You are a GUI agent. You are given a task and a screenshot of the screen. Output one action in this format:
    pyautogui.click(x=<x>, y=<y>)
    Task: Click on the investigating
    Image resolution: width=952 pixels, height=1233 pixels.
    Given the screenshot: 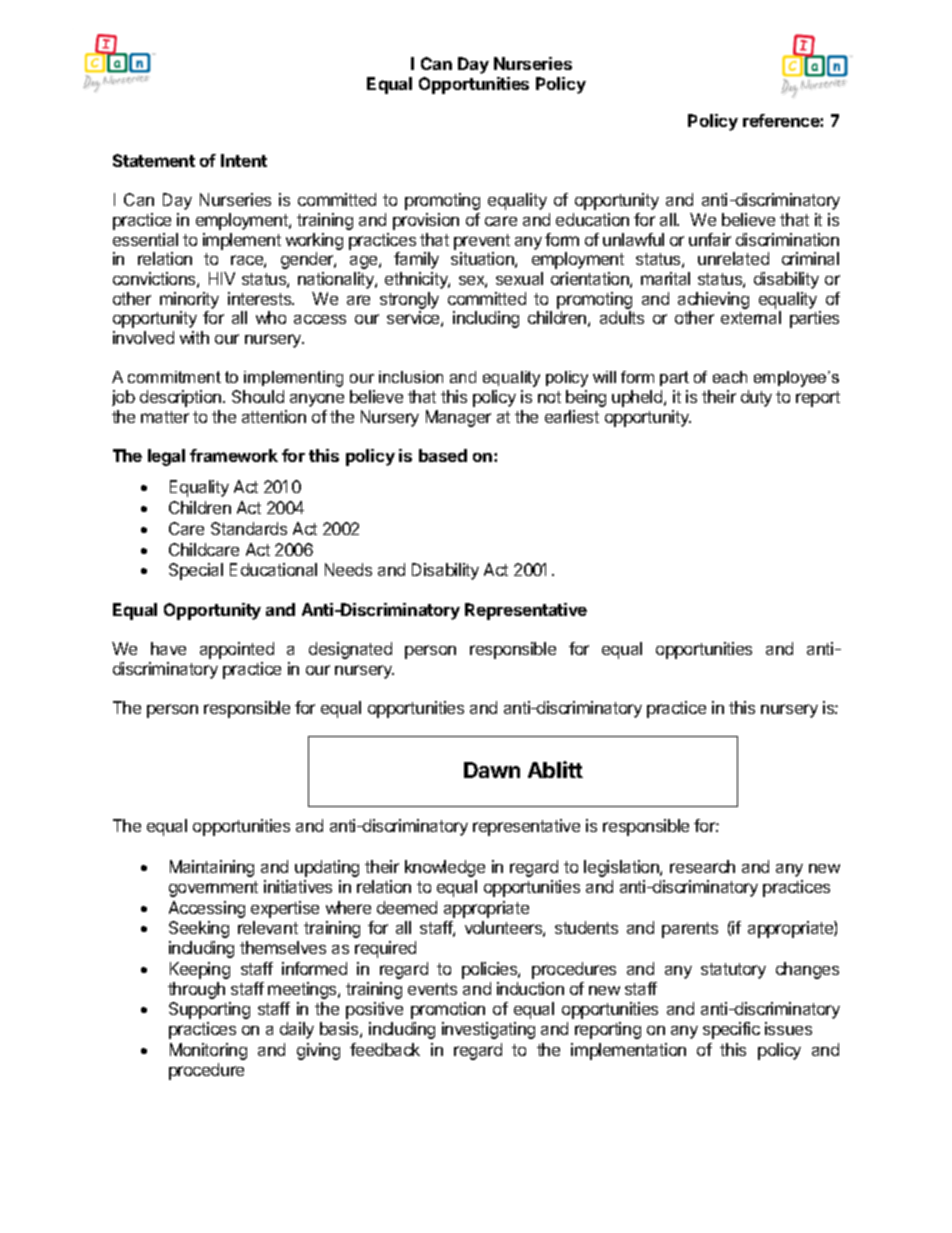 What is the action you would take?
    pyautogui.click(x=488, y=1030)
